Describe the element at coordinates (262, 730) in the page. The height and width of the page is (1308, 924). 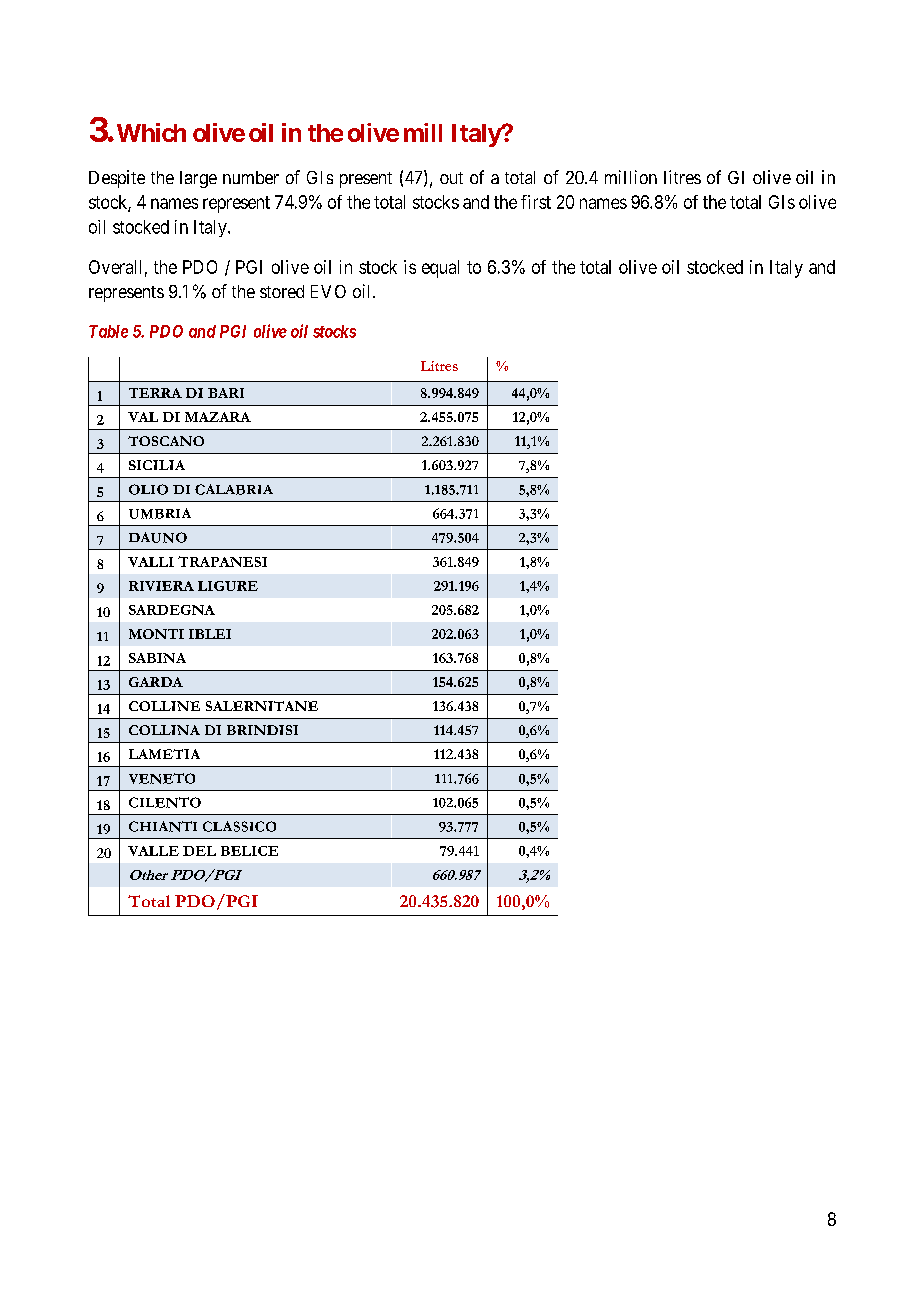
I see `BRINDISI` at that location.
